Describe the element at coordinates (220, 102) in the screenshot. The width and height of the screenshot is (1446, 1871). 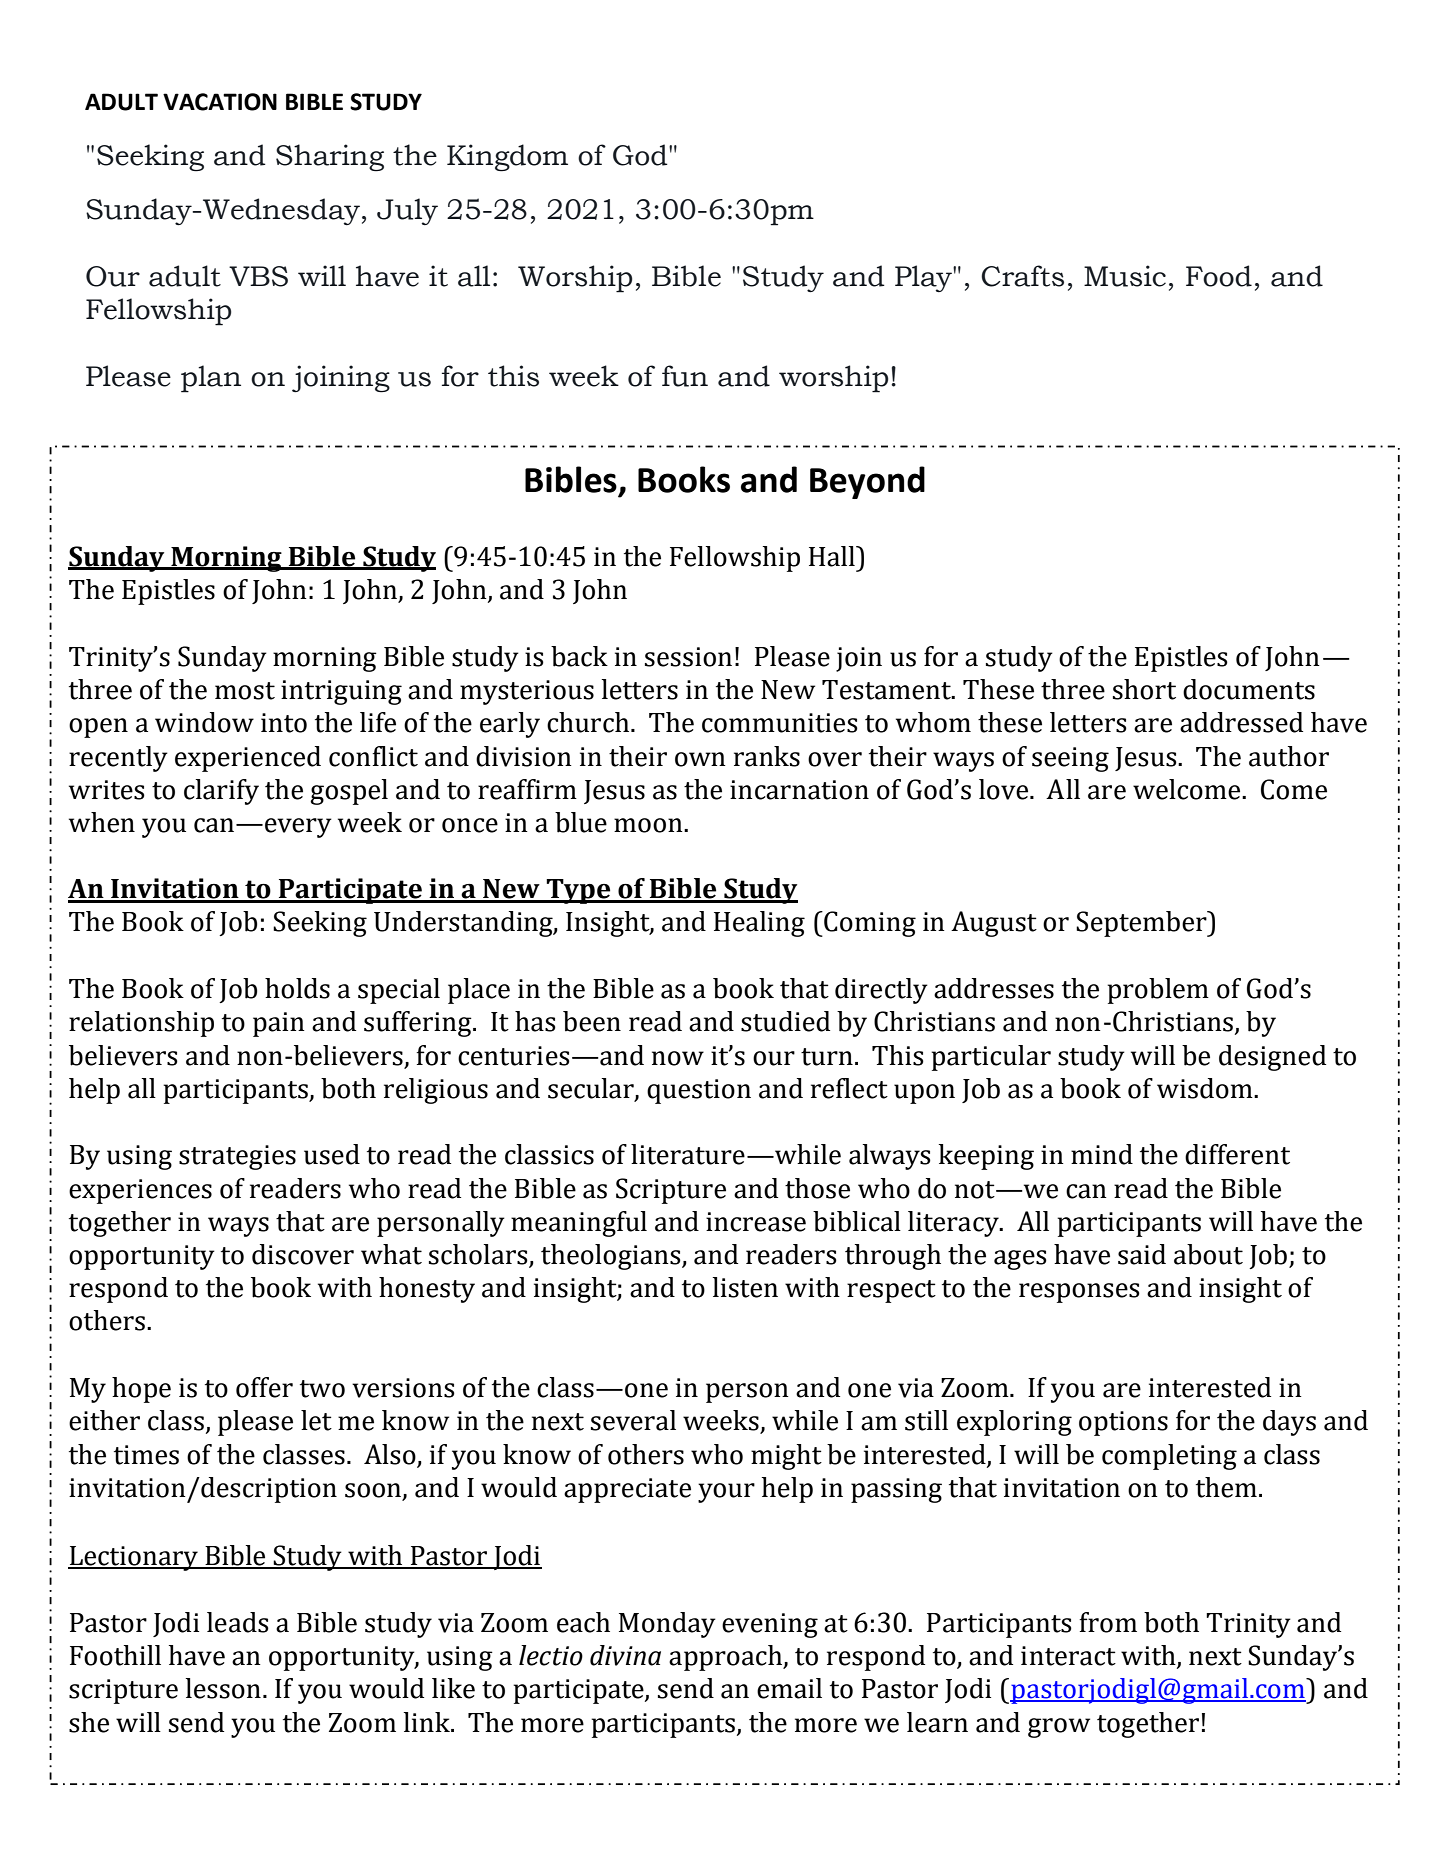
I see `VACATION` at that location.
